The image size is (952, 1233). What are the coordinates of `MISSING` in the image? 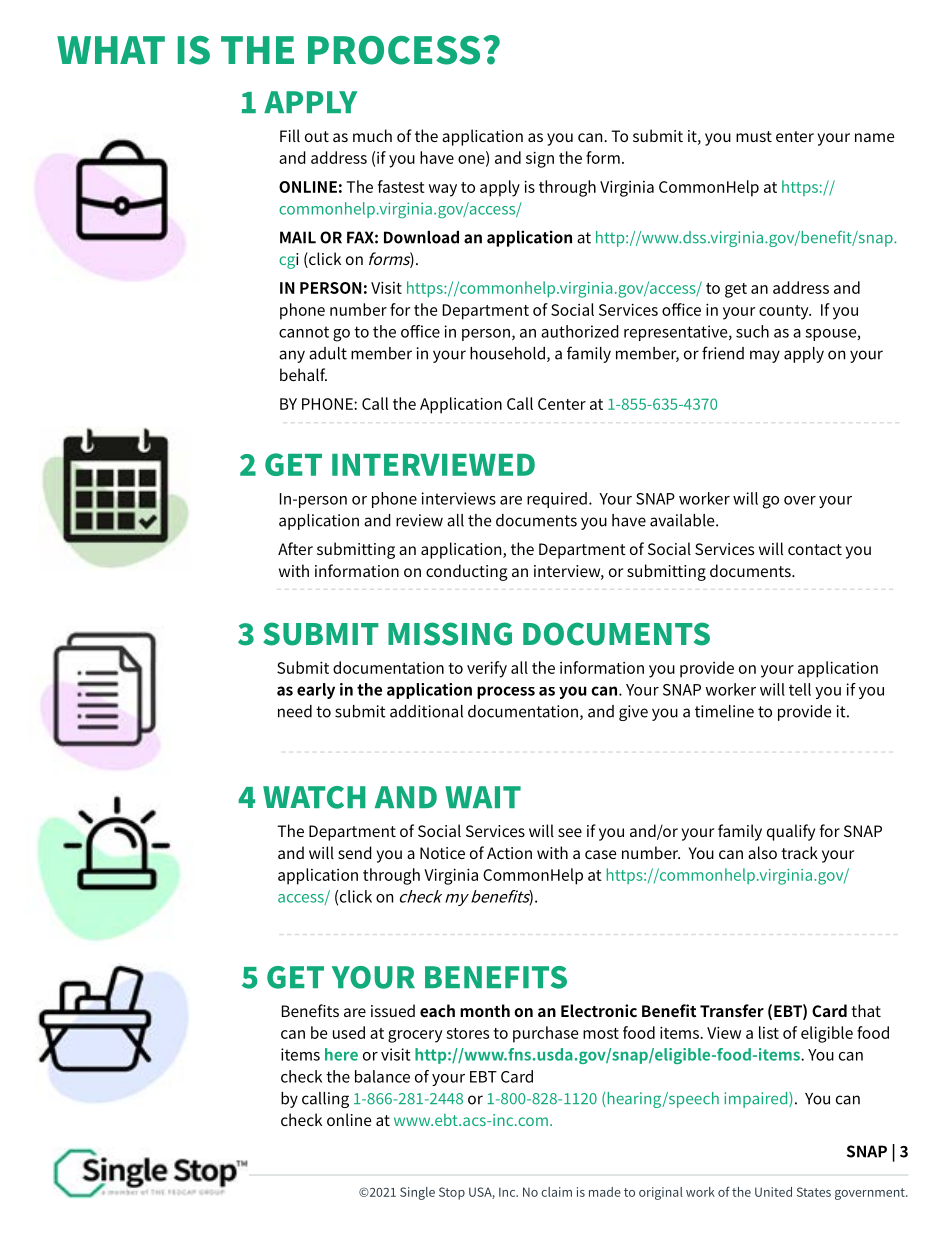 It's located at (450, 634).
